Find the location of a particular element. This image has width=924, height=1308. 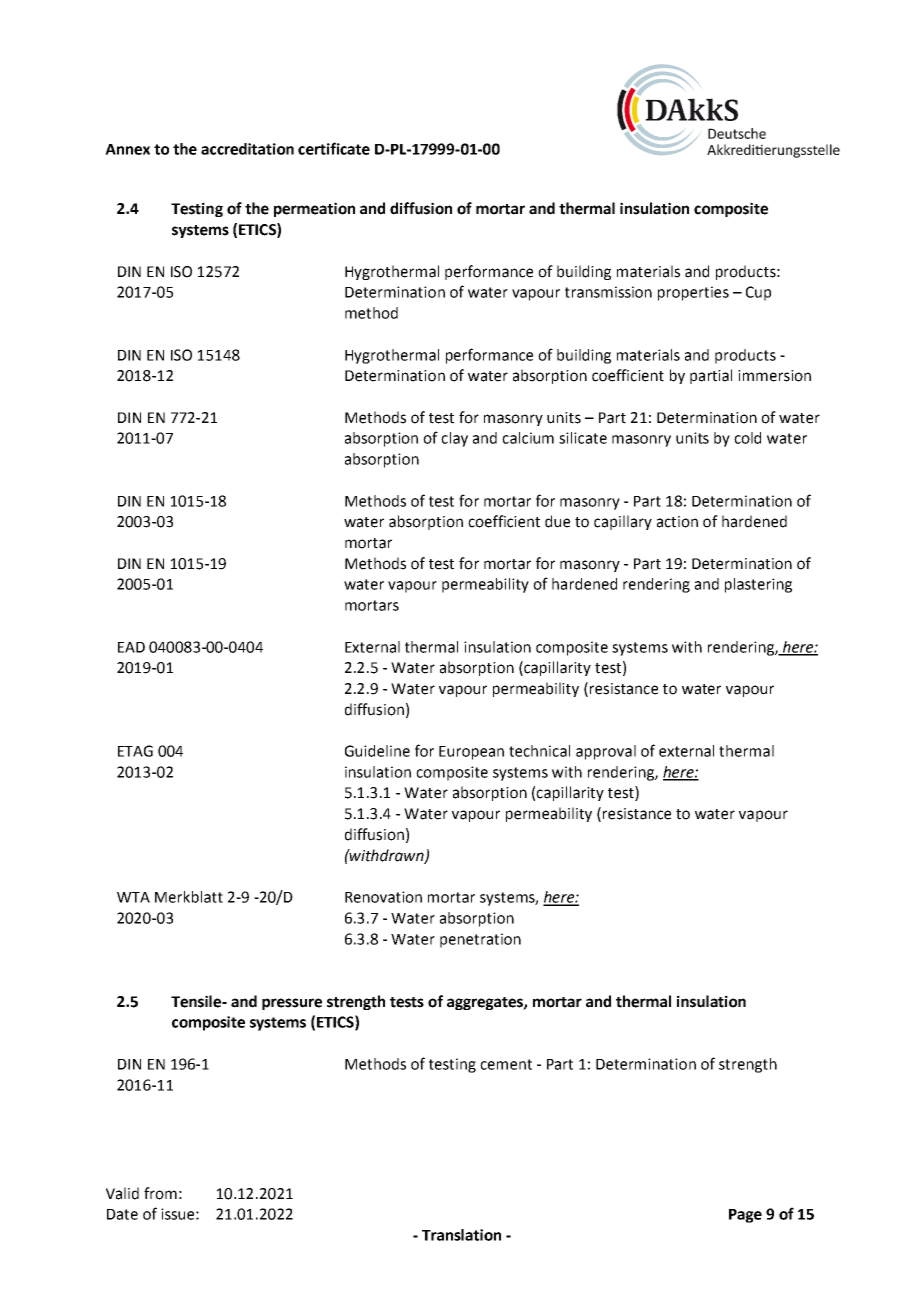

approval is located at coordinates (606, 752).
